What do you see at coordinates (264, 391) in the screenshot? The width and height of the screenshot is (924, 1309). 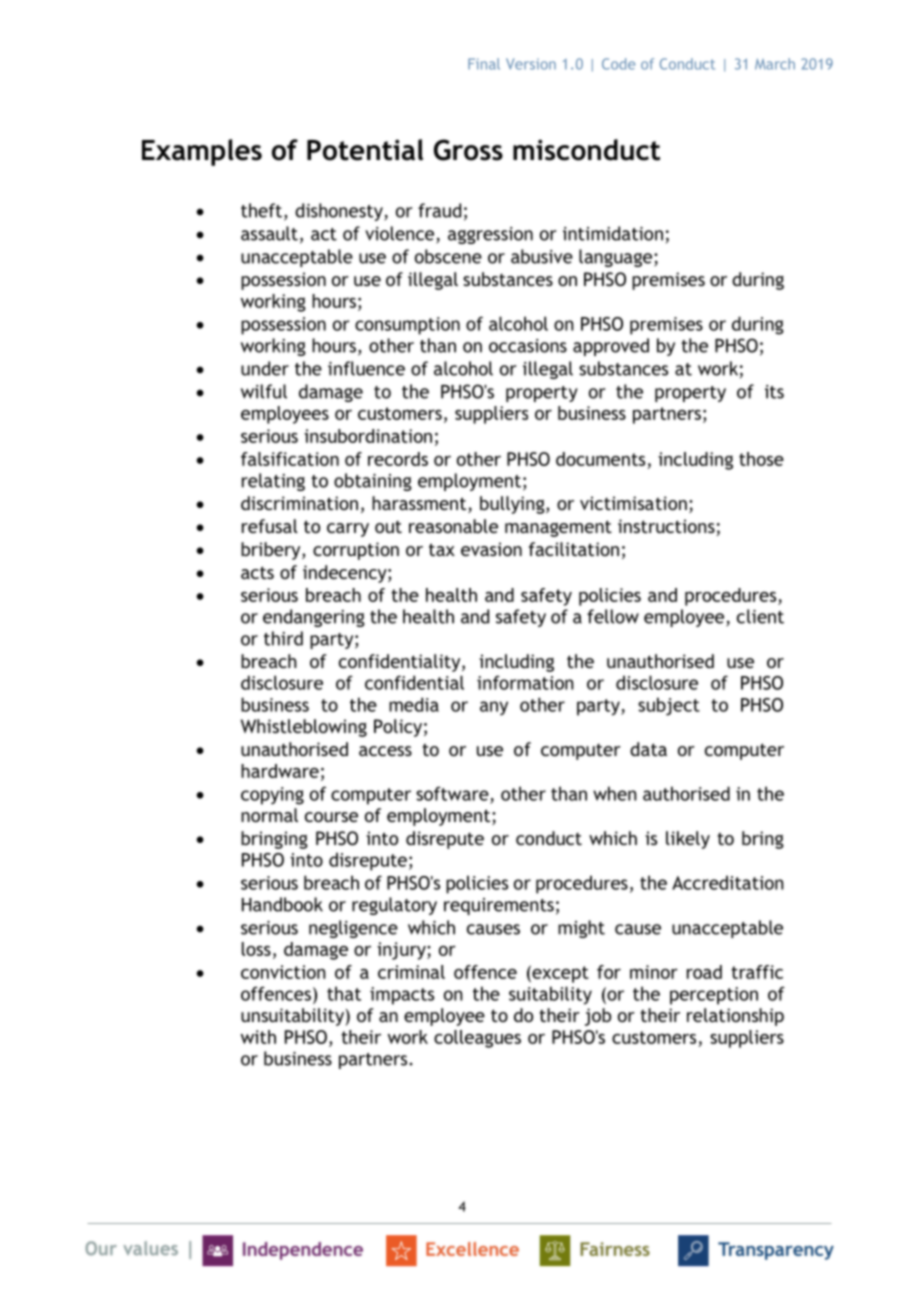 I see `wilful` at bounding box center [264, 391].
